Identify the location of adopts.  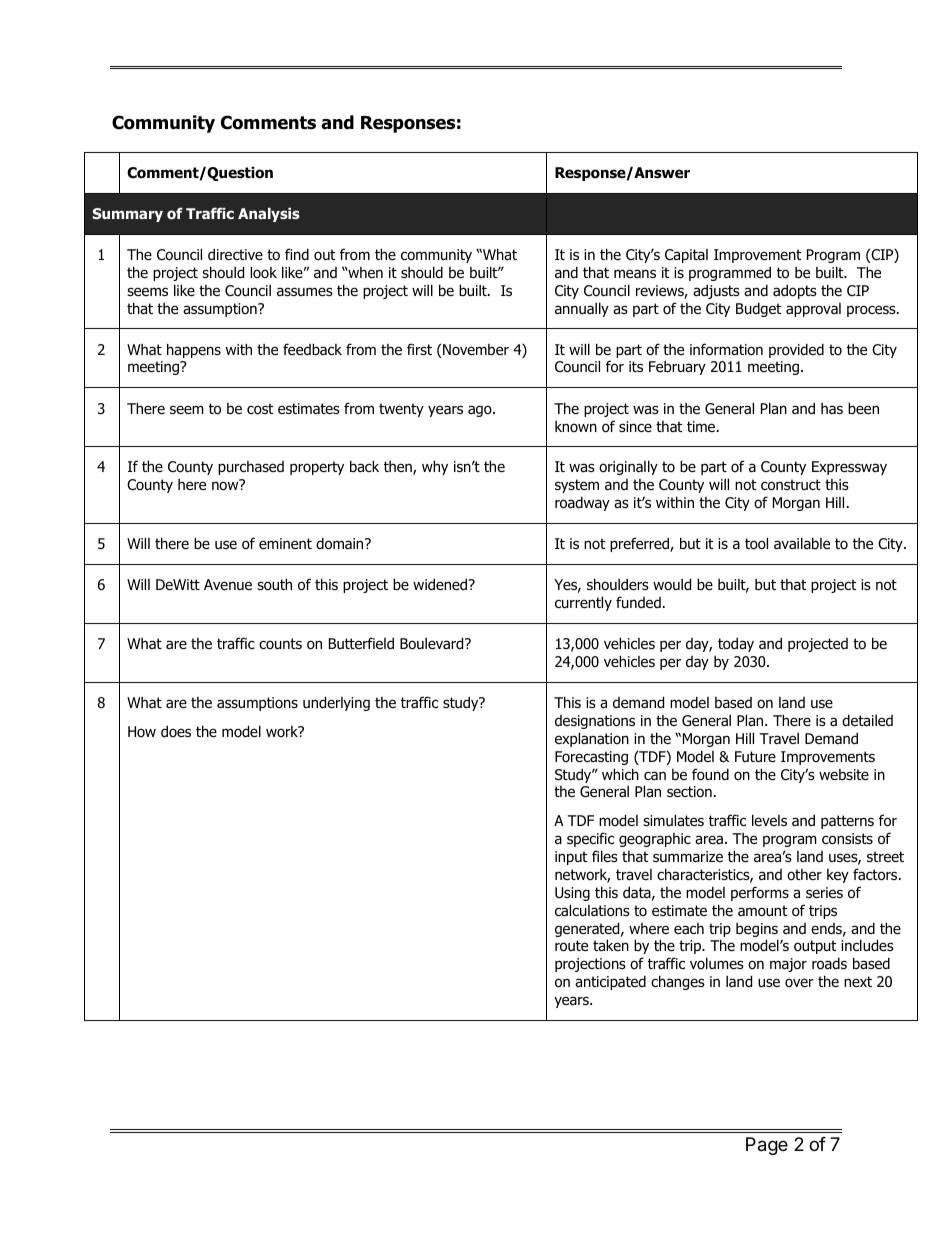
(795, 292).
